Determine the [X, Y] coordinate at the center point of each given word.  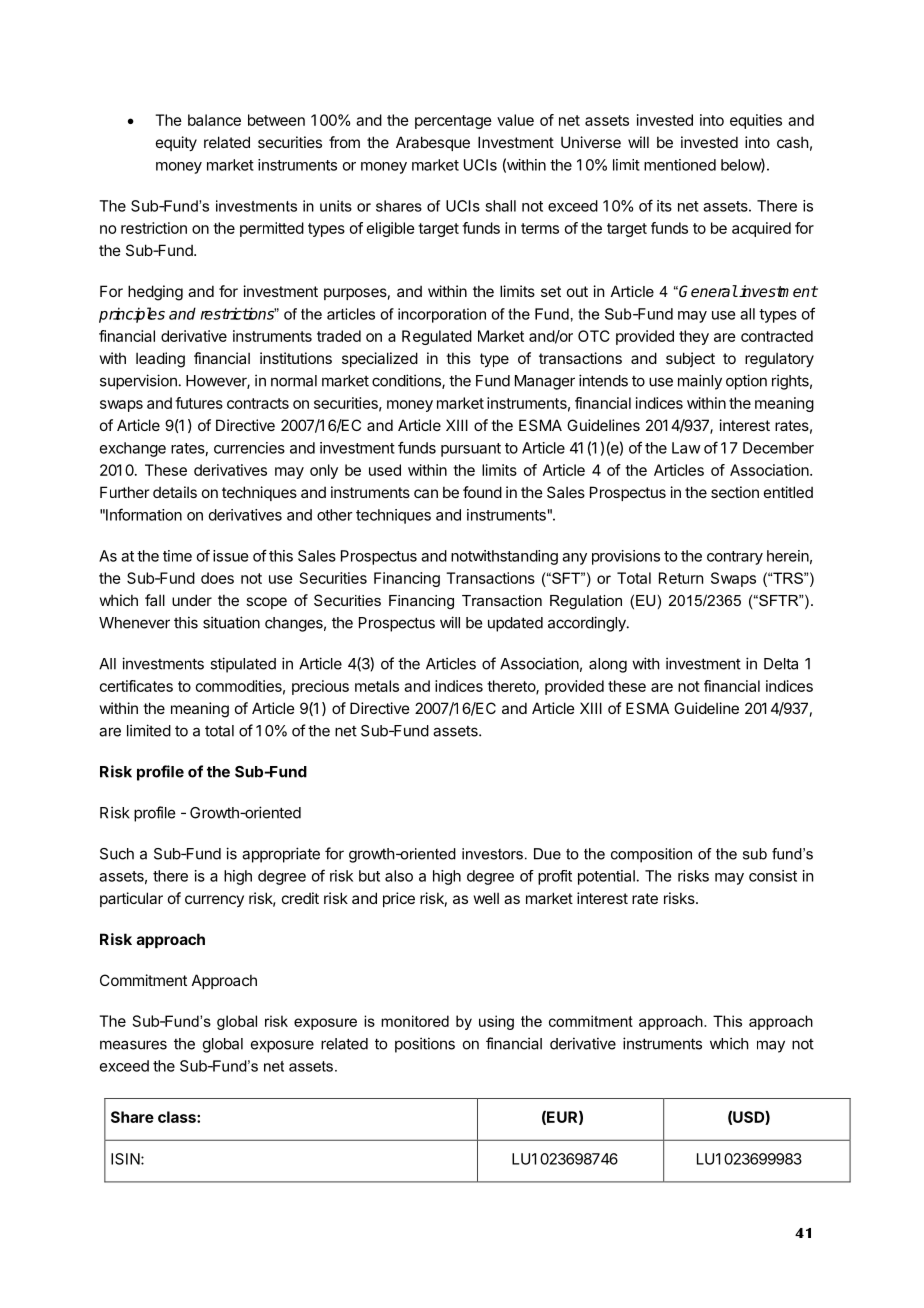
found [482, 492]
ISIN [126, 1159]
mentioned [680, 165]
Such [117, 854]
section [735, 492]
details [175, 492]
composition [651, 855]
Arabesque [433, 143]
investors [492, 854]
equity [176, 143]
